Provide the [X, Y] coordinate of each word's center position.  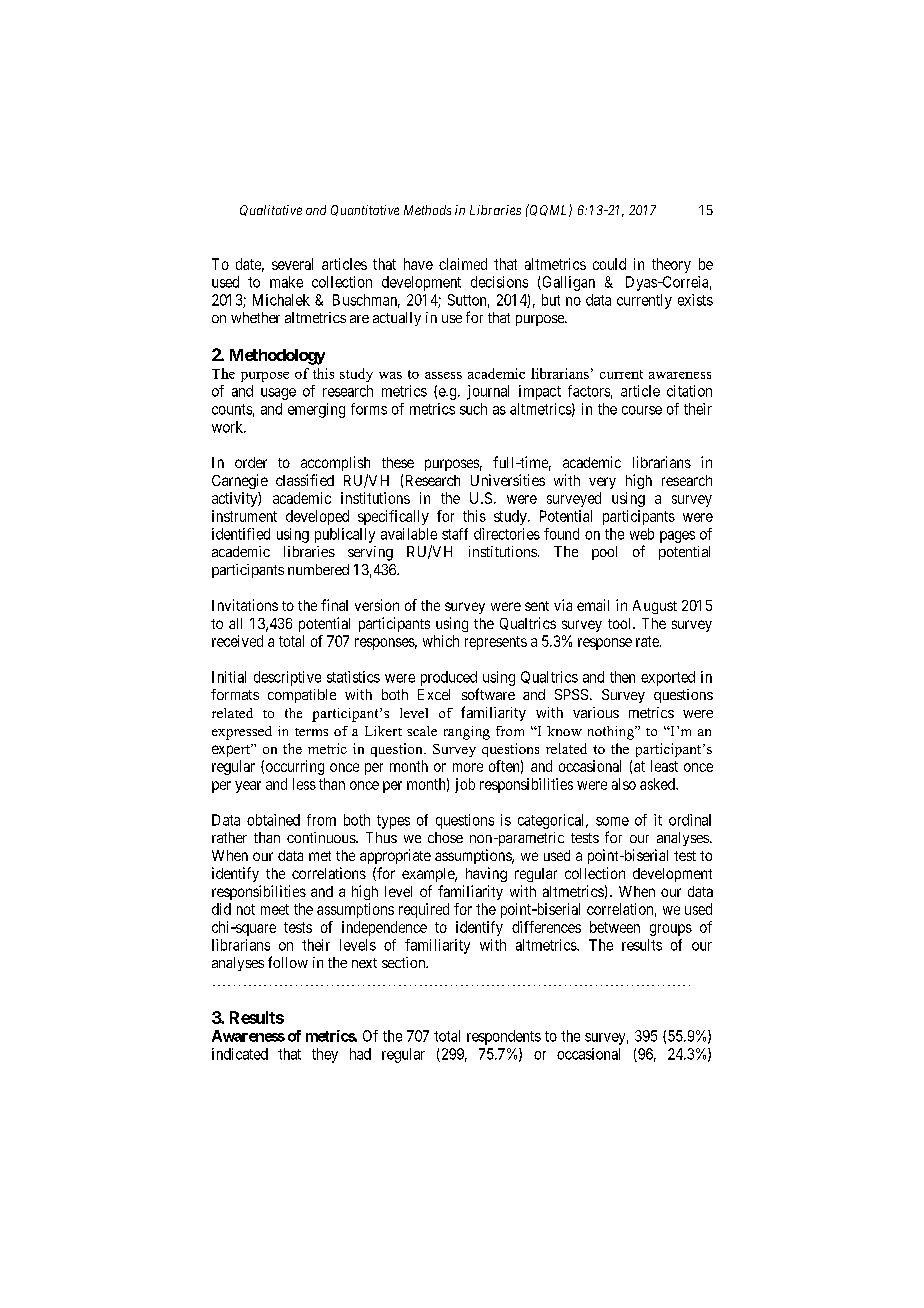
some [612, 821]
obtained [273, 820]
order [251, 462]
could [609, 264]
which [441, 641]
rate [648, 641]
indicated [240, 1054]
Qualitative [271, 210]
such [473, 409]
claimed [463, 264]
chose [445, 837]
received [237, 641]
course [642, 410]
